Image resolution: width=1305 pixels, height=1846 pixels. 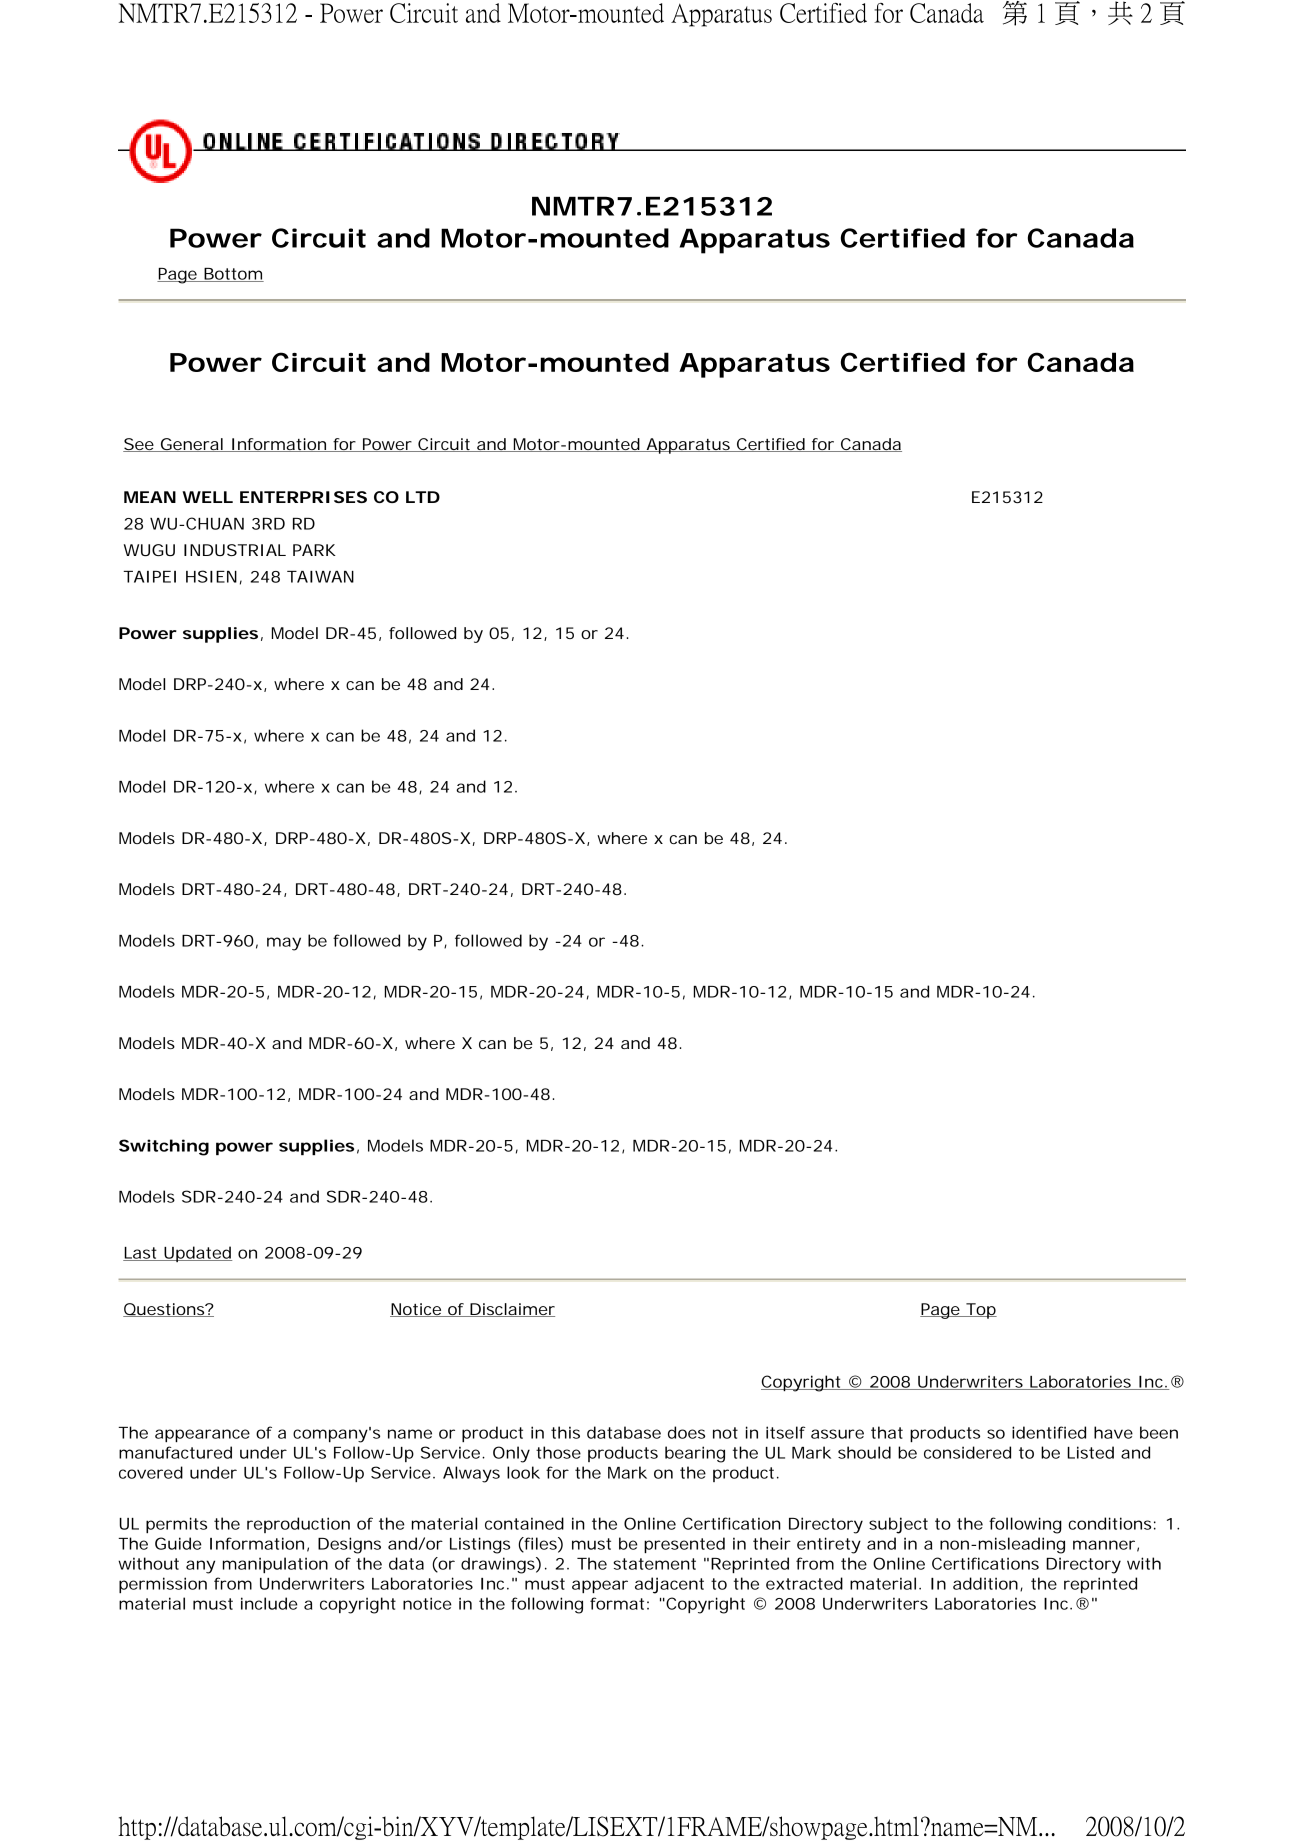 I want to click on Bottom, so click(x=232, y=275).
